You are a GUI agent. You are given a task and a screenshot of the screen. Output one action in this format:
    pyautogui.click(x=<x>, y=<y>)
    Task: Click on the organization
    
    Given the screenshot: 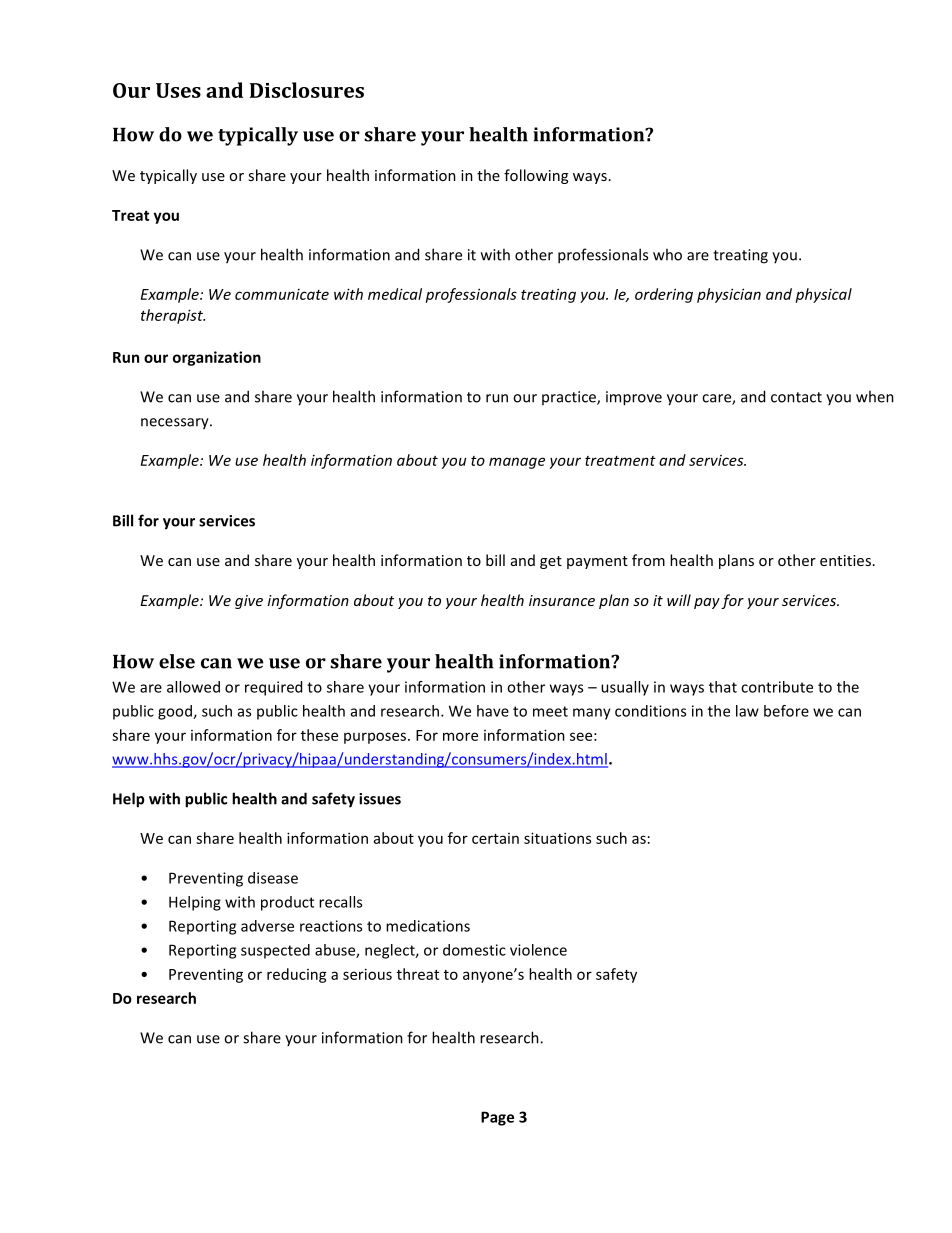 What is the action you would take?
    pyautogui.click(x=217, y=358)
